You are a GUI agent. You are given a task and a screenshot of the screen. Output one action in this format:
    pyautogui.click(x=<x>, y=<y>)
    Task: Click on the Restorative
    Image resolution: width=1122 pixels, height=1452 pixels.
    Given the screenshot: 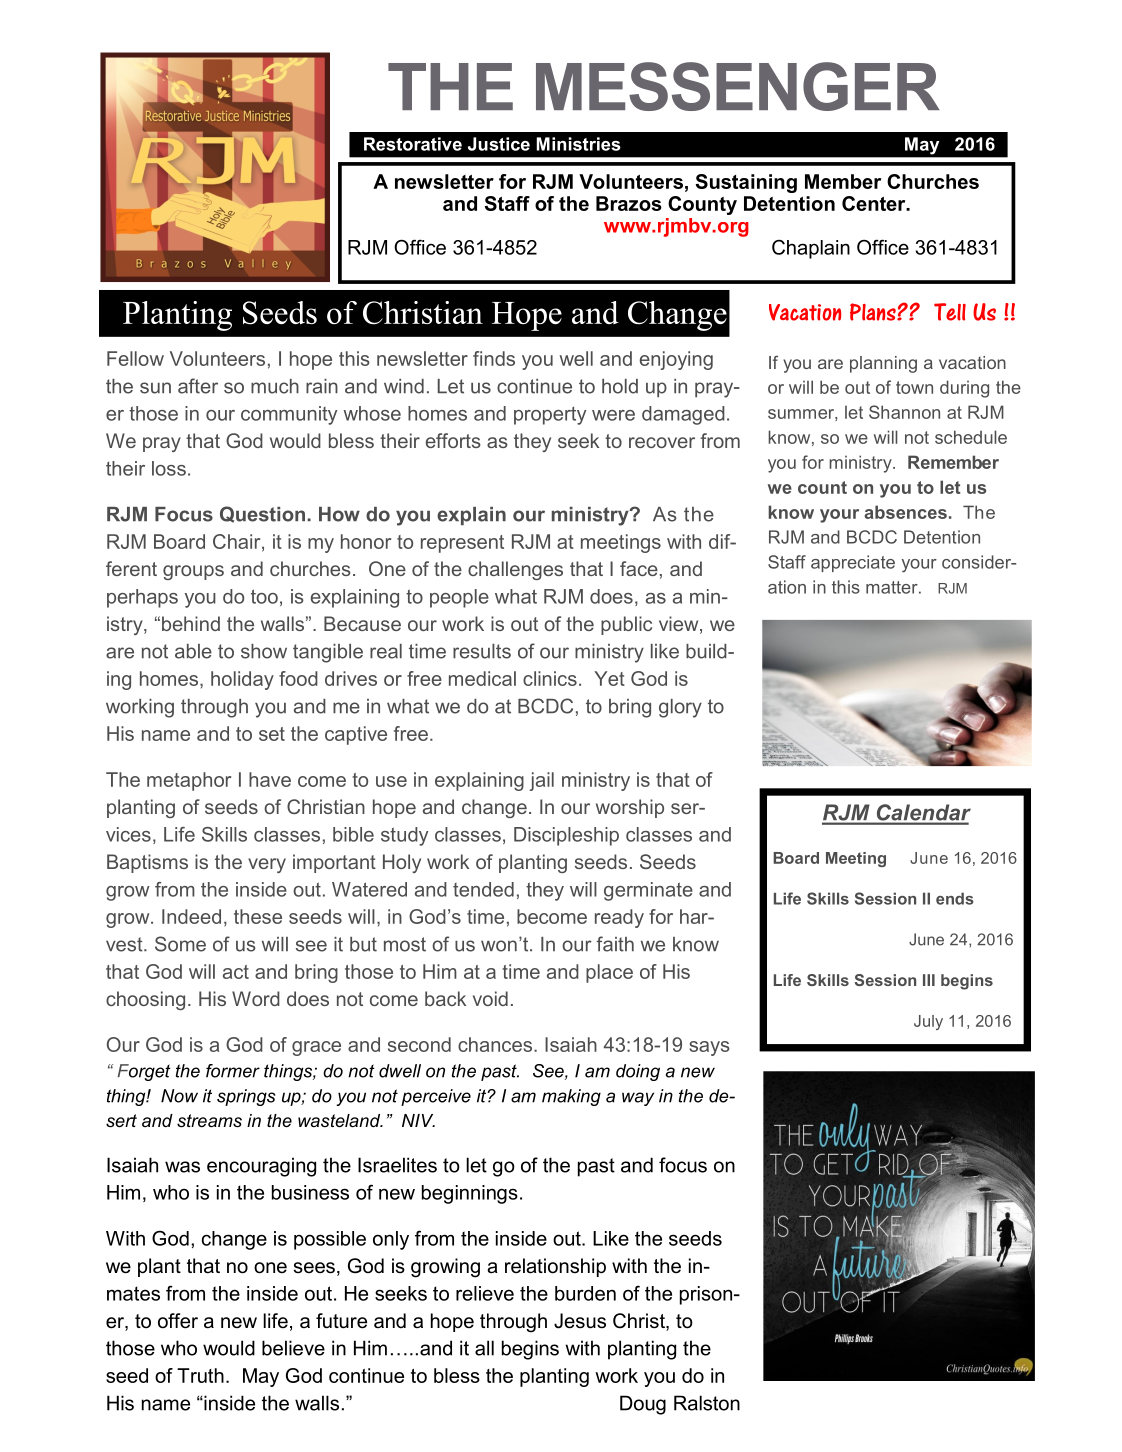 What is the action you would take?
    pyautogui.click(x=413, y=144)
